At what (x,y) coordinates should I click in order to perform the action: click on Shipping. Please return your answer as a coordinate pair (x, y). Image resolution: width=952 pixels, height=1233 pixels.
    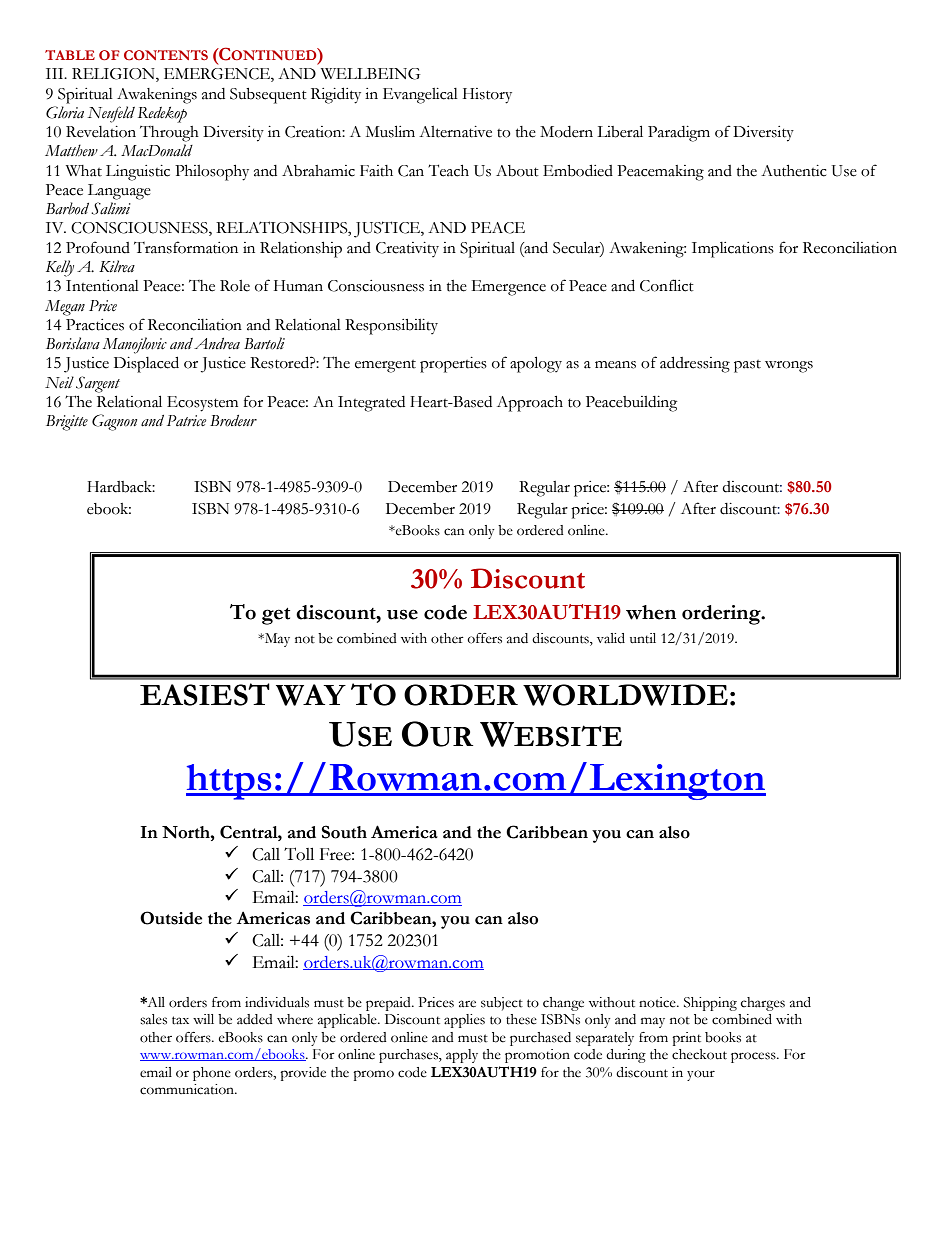
    Looking at the image, I should click on (710, 1004).
